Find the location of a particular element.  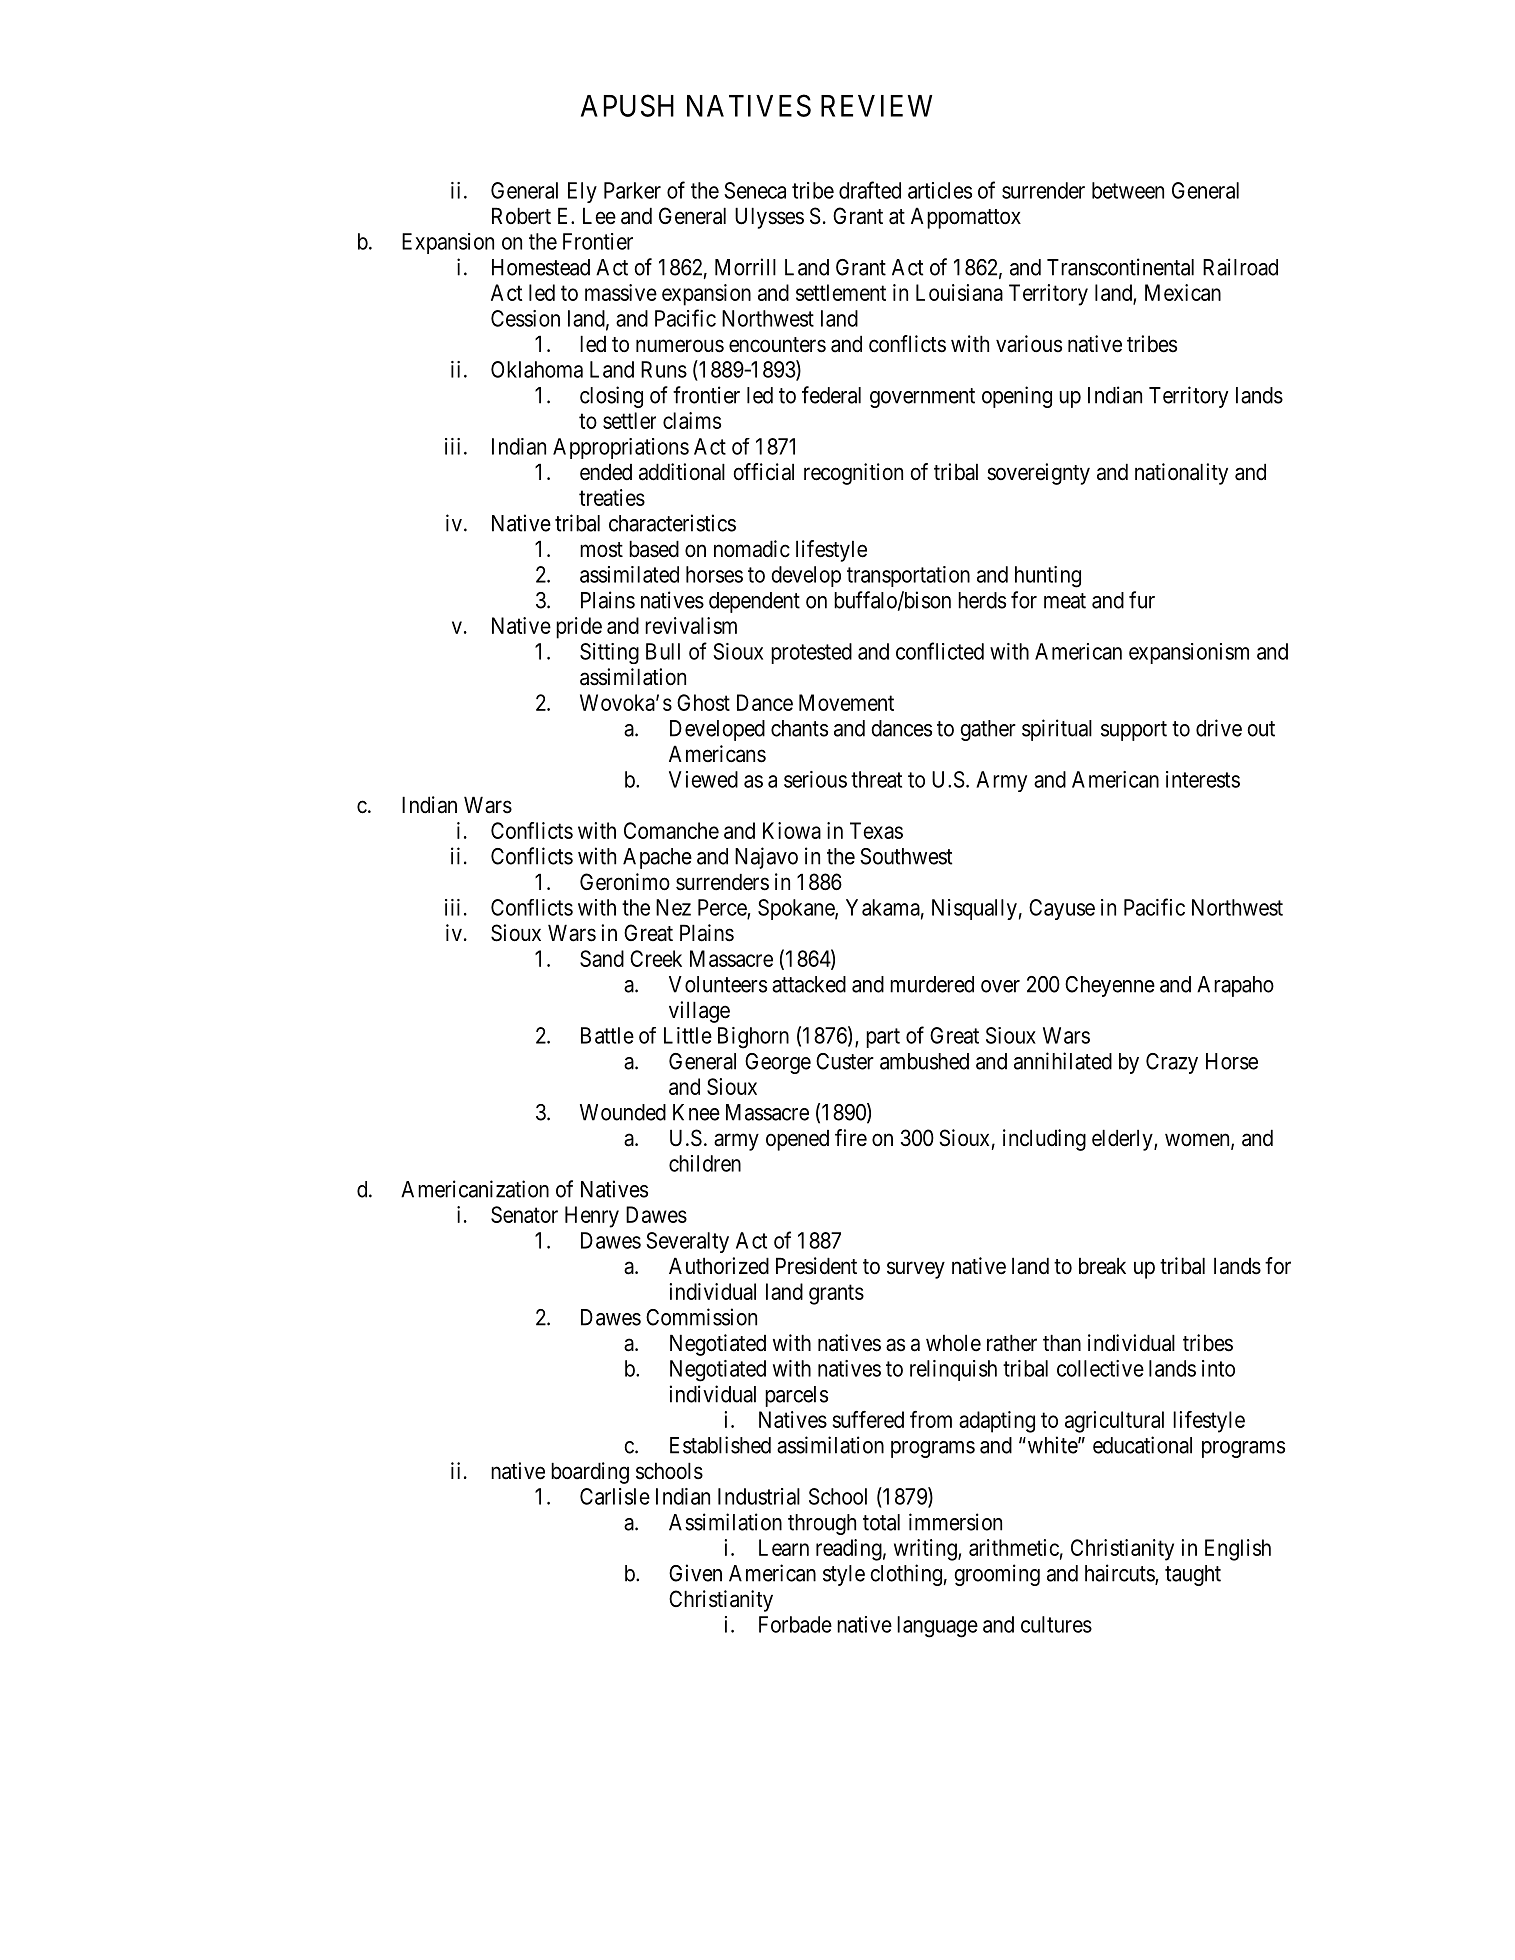

haircuts is located at coordinates (1120, 1574).
